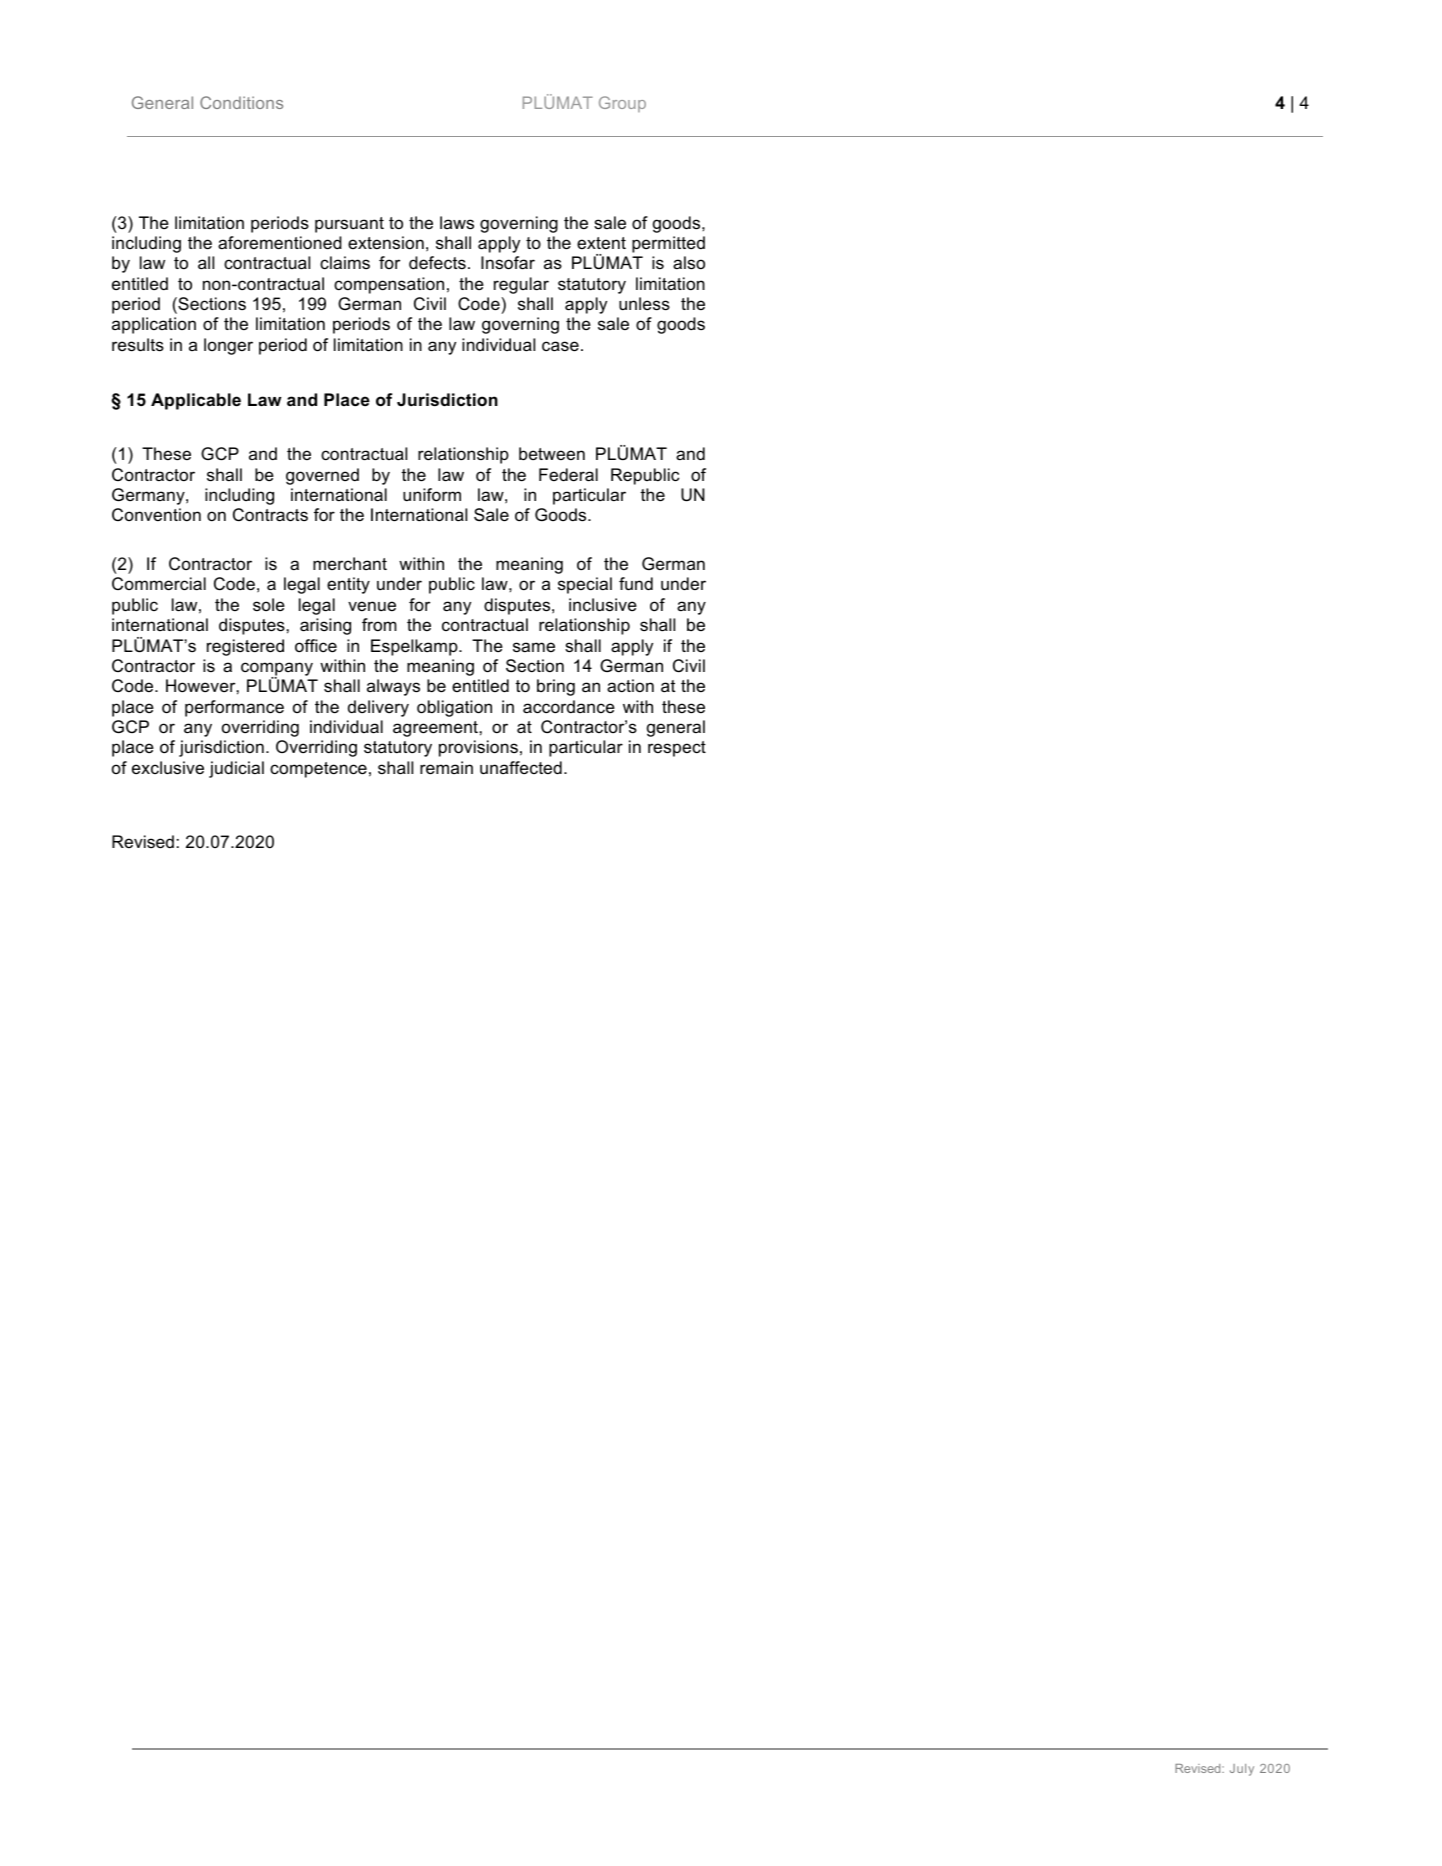 The image size is (1442, 1866). Describe the element at coordinates (521, 768) in the page. I see `unaffected` at that location.
